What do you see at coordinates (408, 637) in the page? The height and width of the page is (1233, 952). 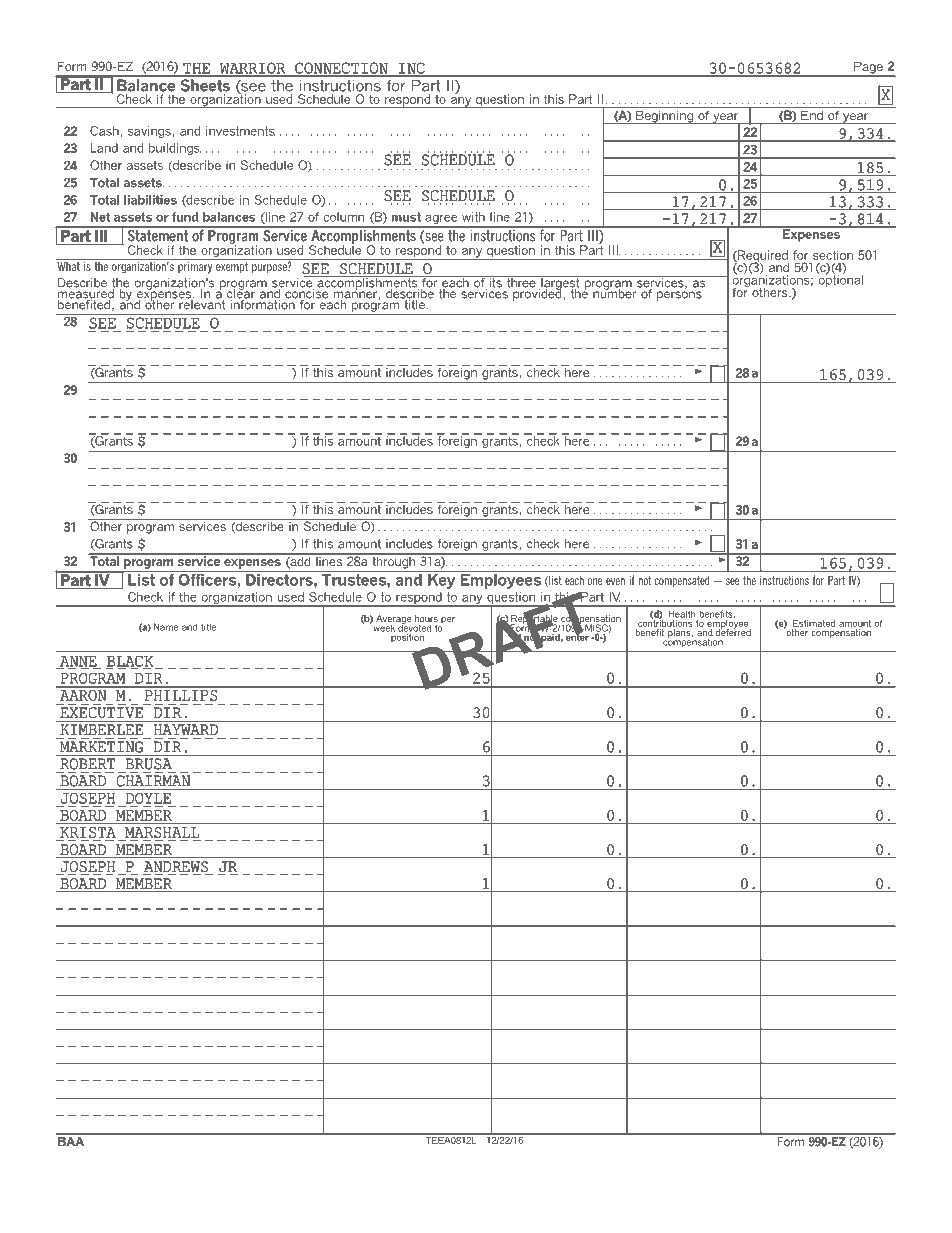 I see `position` at bounding box center [408, 637].
